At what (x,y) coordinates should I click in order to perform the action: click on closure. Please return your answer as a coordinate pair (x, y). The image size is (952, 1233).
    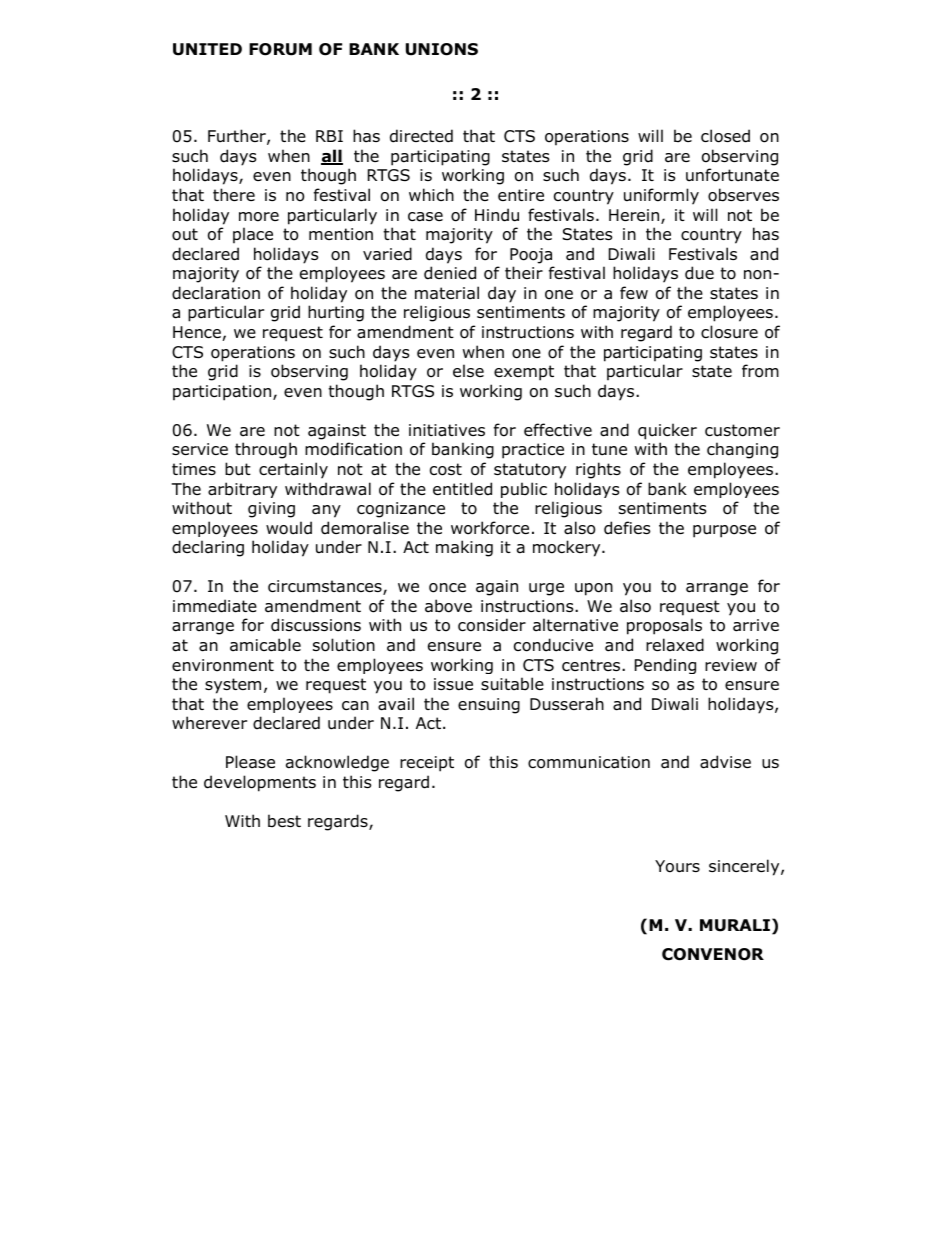
    Looking at the image, I should click on (729, 332).
